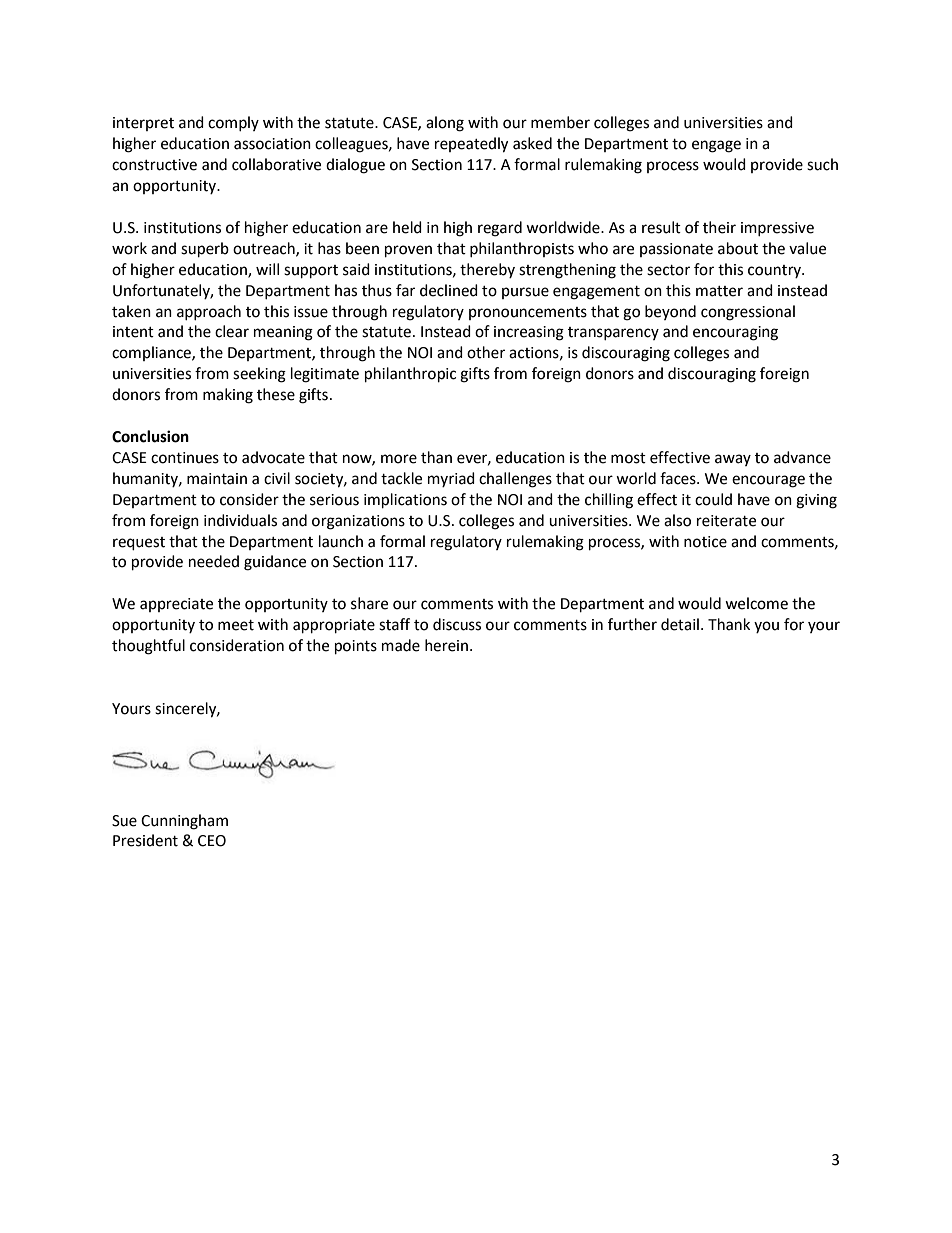 This page has width=952, height=1233. What do you see at coordinates (212, 841) in the page?
I see `CEO` at bounding box center [212, 841].
